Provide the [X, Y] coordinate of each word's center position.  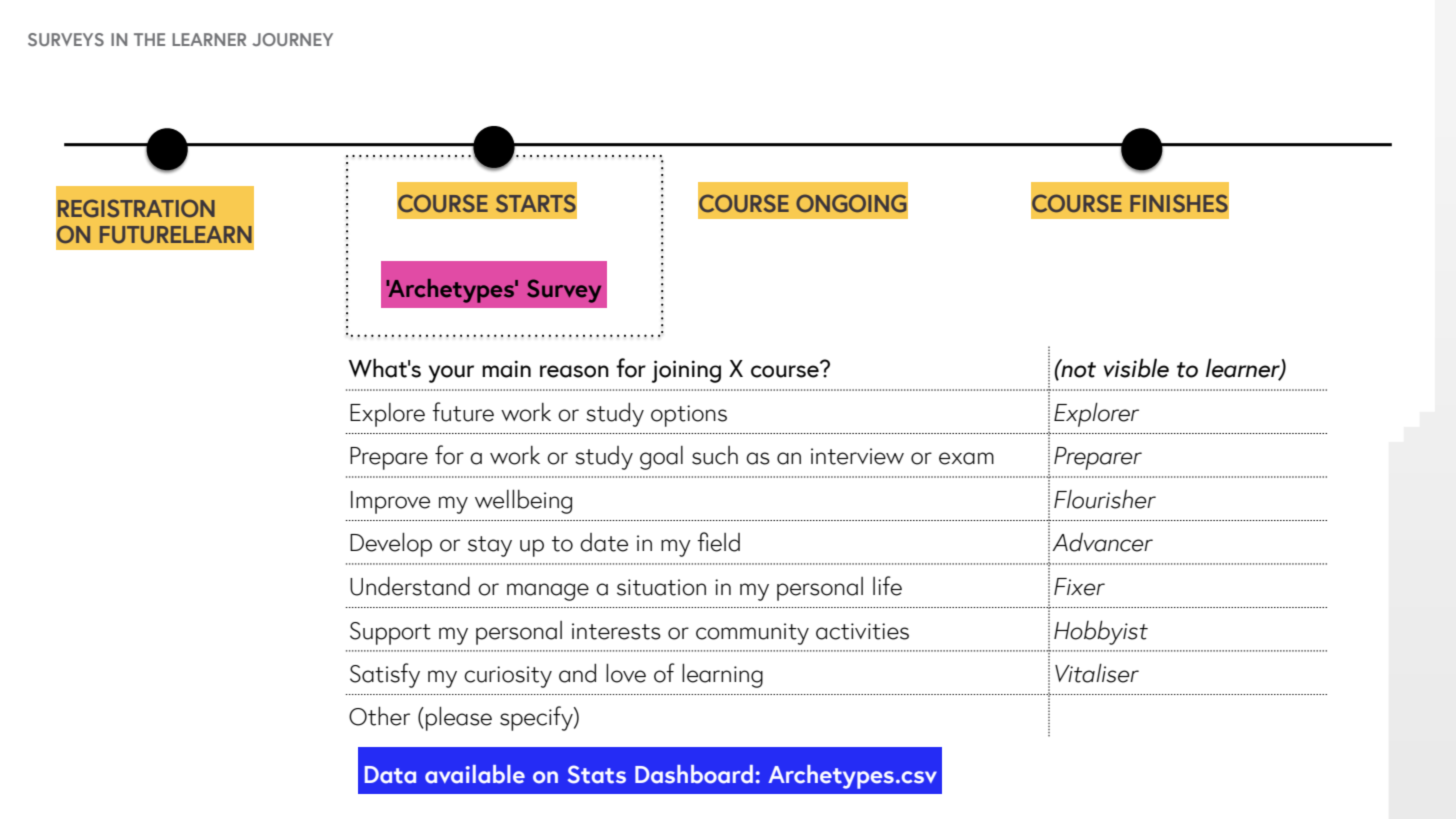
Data [390, 775]
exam [966, 458]
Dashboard [694, 774]
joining [686, 371]
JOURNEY [292, 39]
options [689, 416]
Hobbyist [1101, 632]
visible [1136, 368]
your [451, 374]
